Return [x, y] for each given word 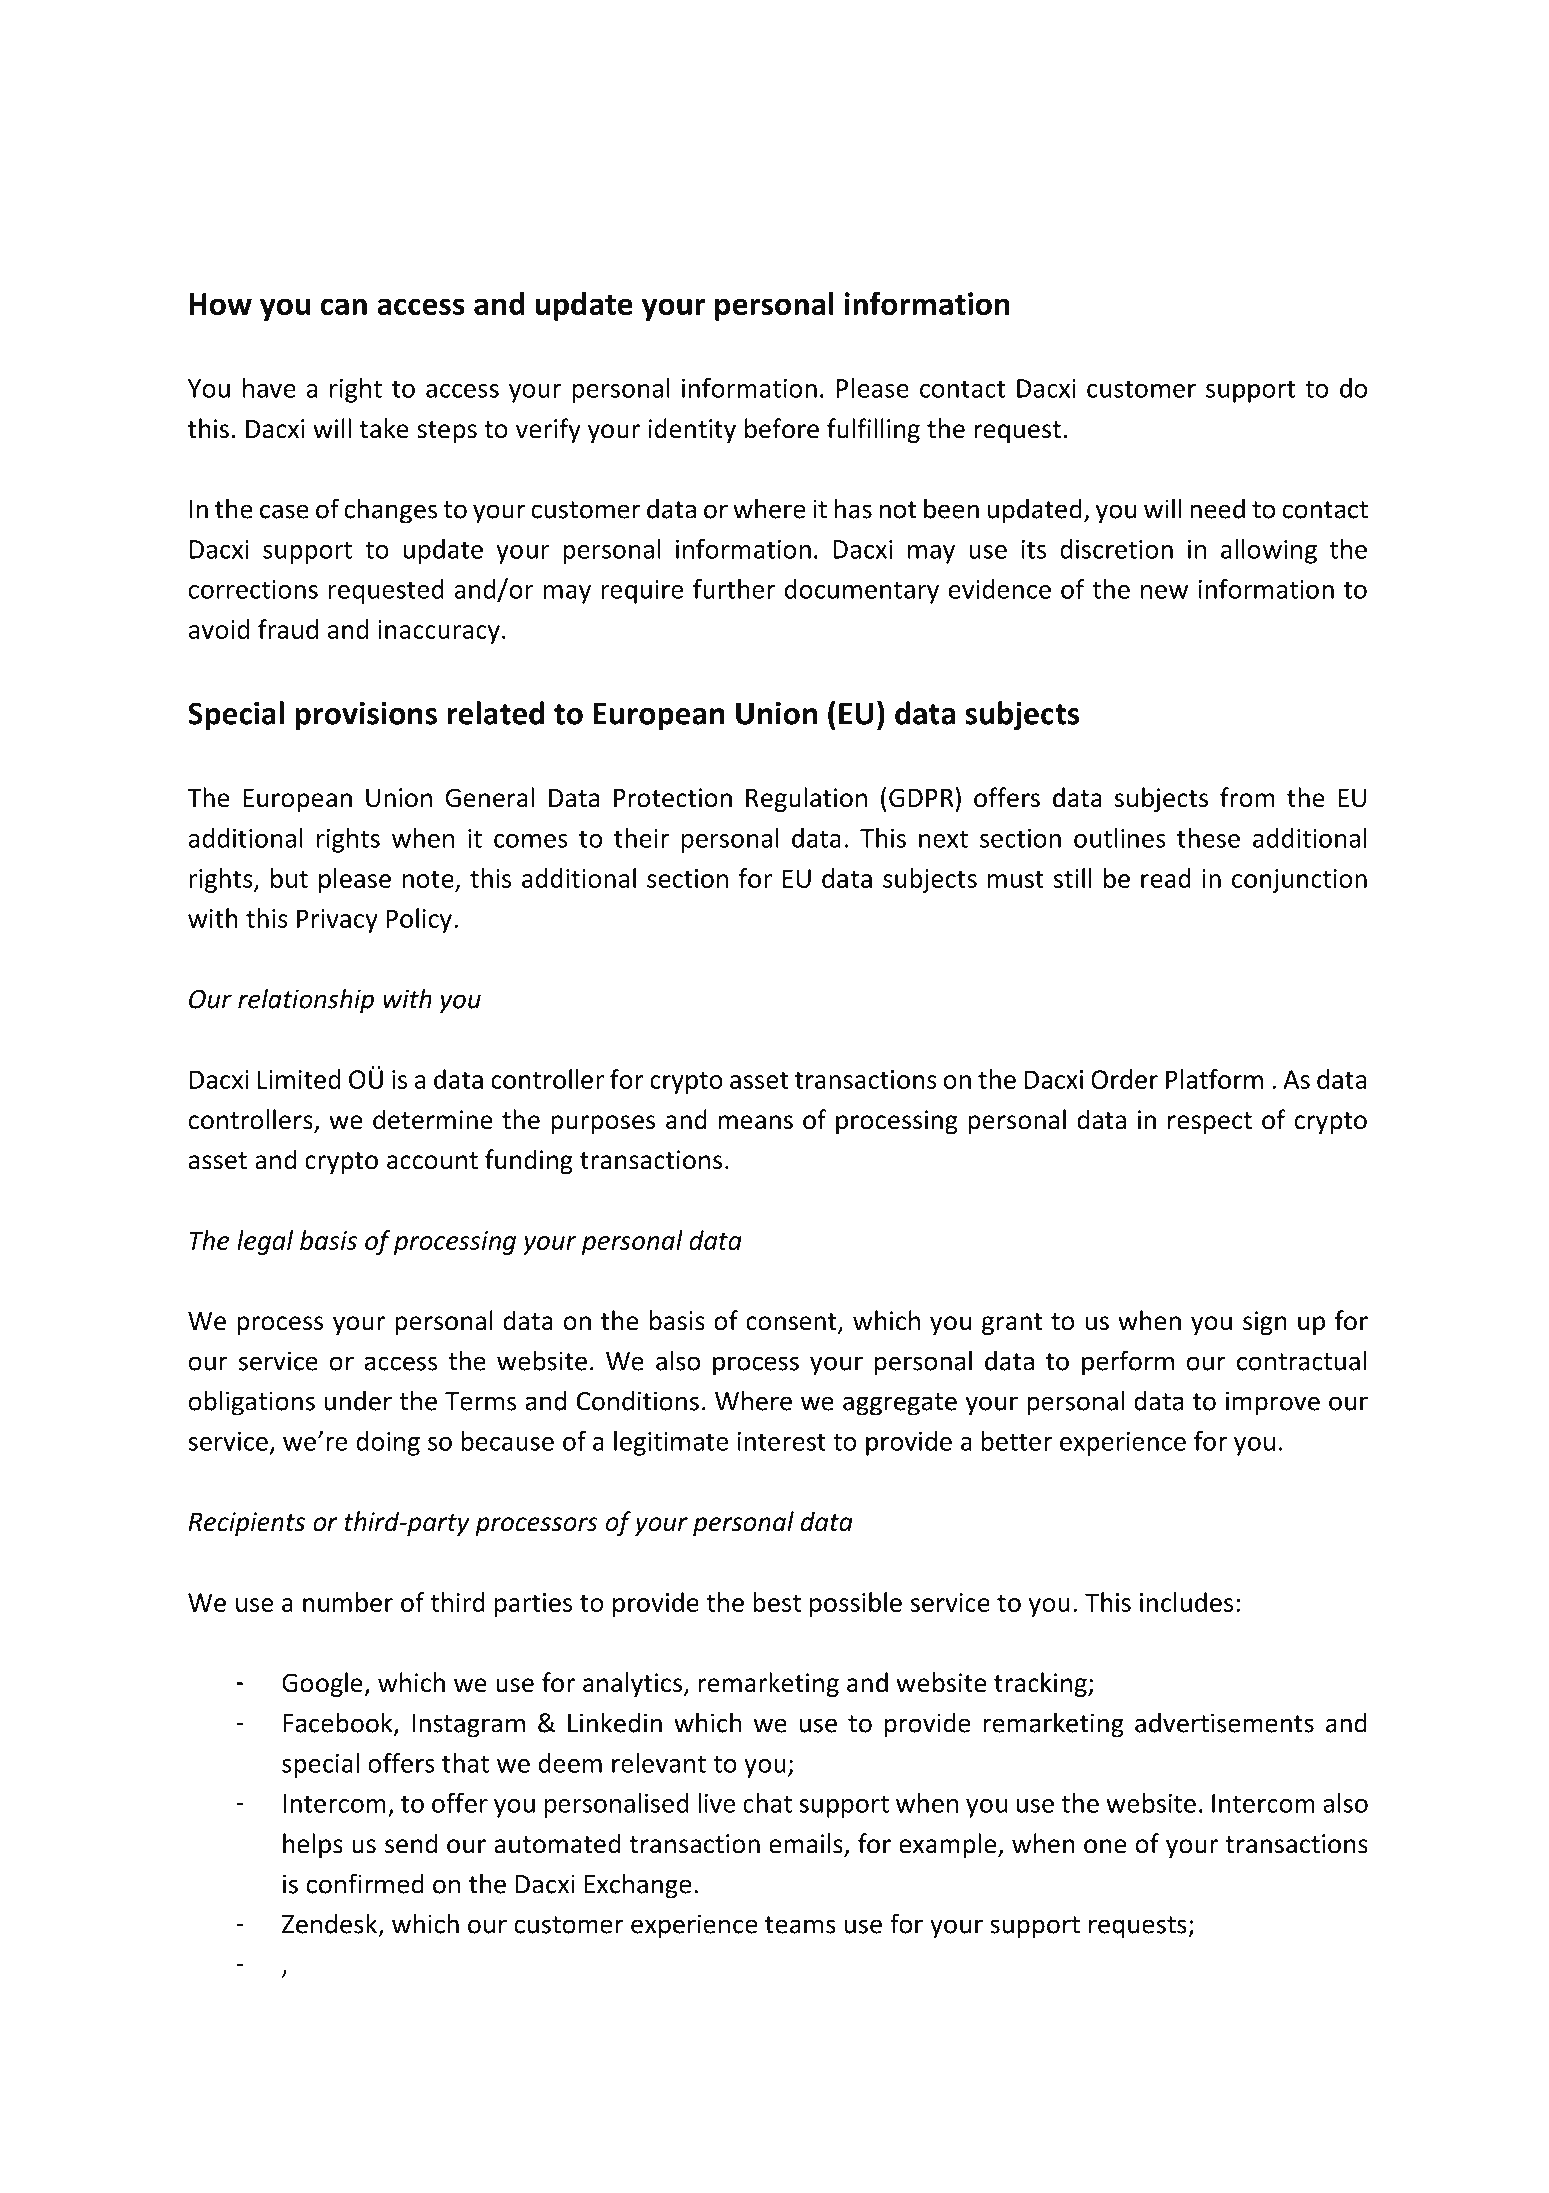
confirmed [365, 1883]
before [782, 428]
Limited [299, 1079]
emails [807, 1844]
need [1217, 508]
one [1105, 1846]
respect [1210, 1123]
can [343, 306]
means [756, 1122]
